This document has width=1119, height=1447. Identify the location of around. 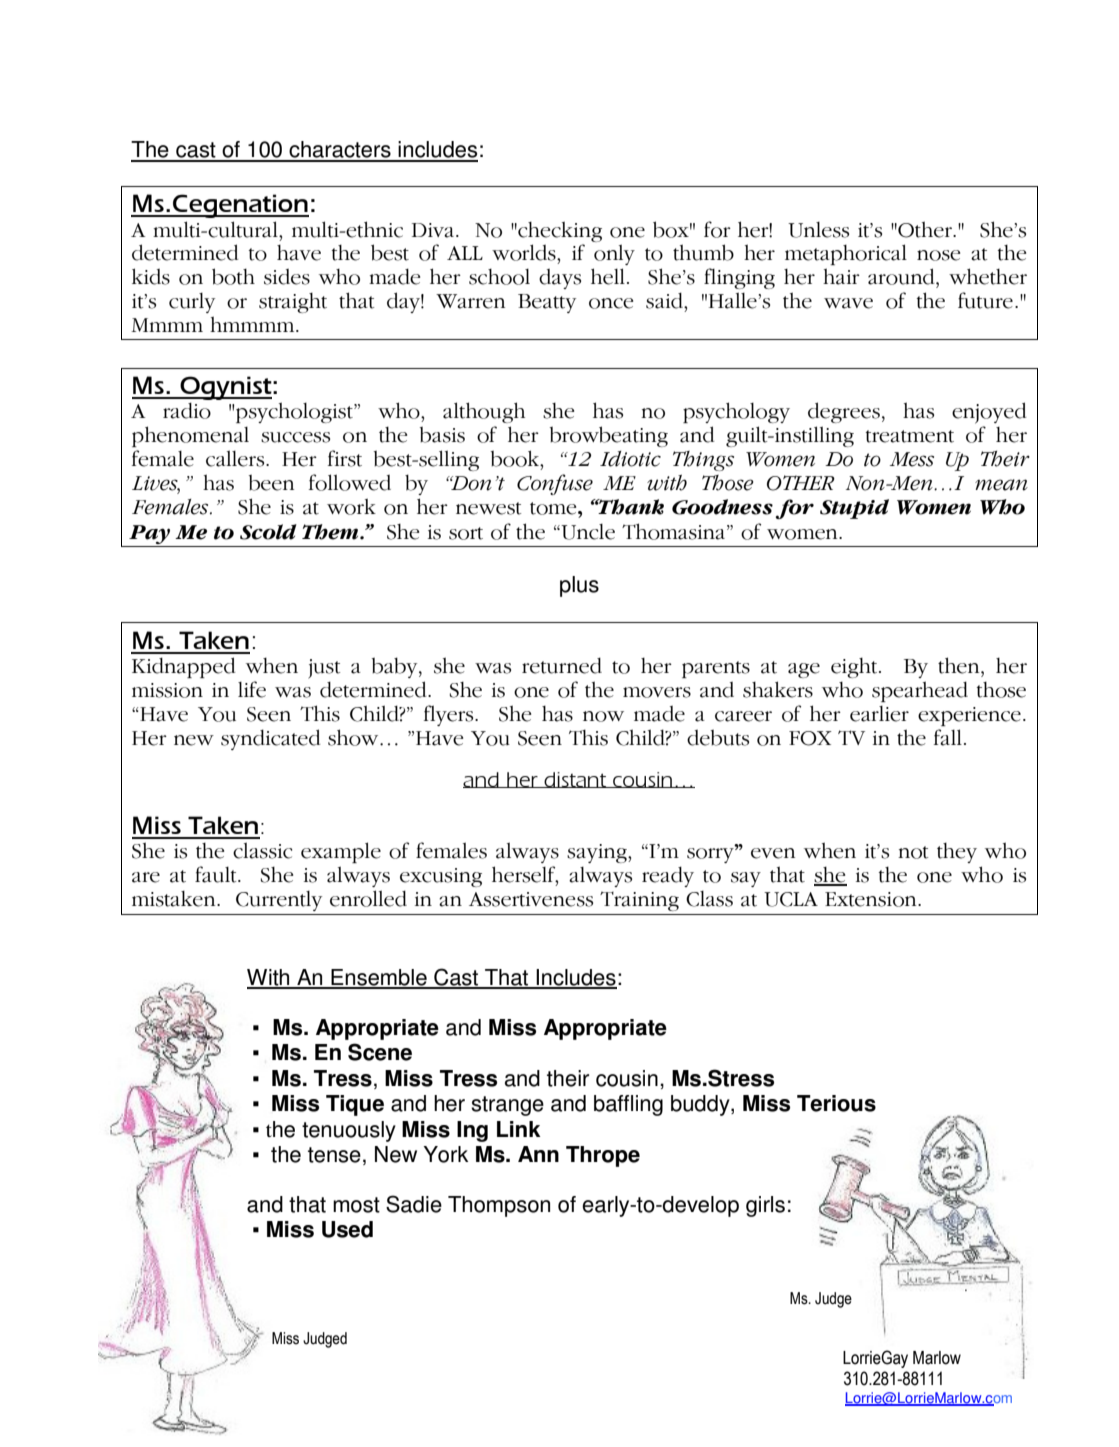
(902, 276).
